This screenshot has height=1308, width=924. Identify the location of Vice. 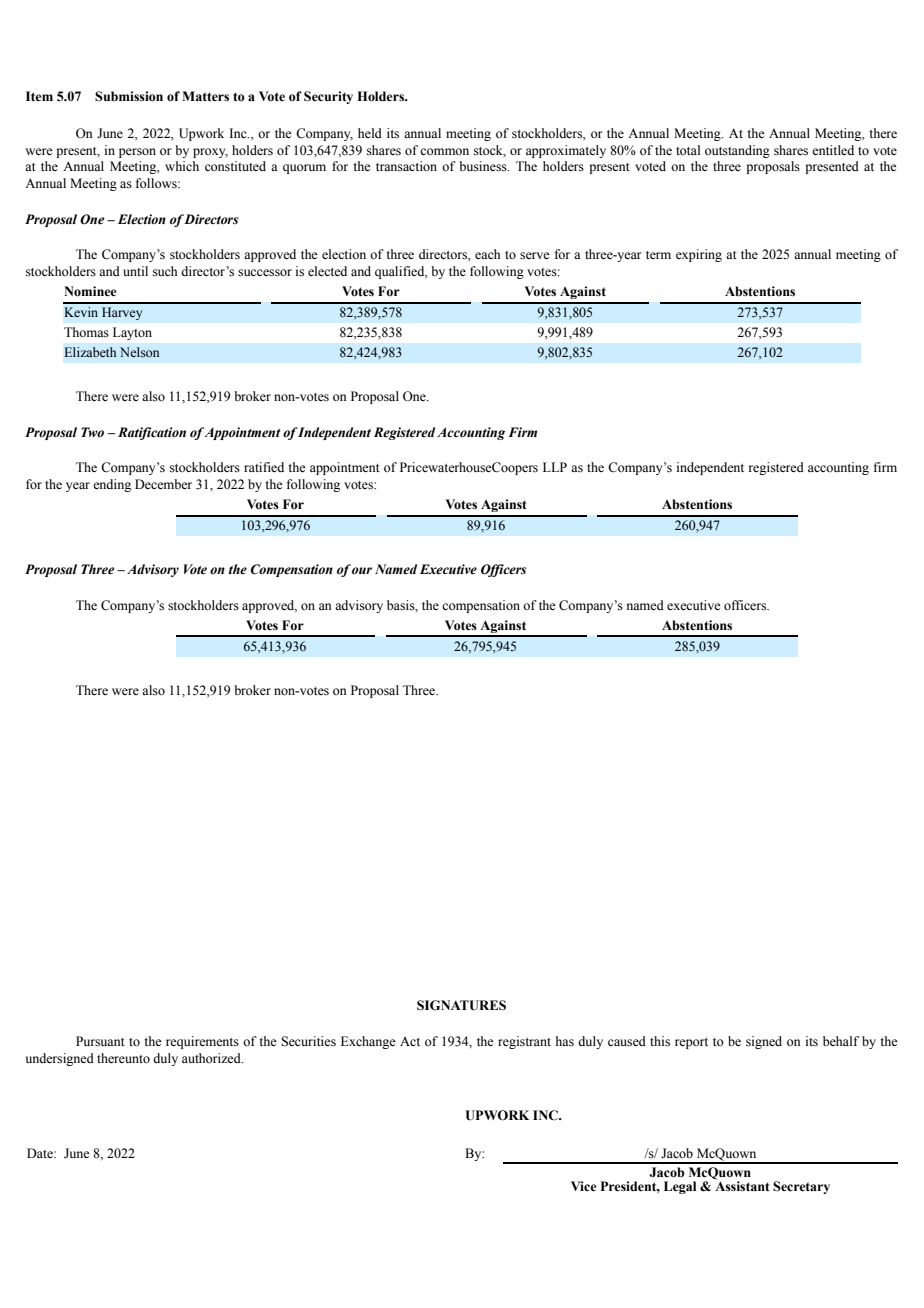
(583, 1186).
